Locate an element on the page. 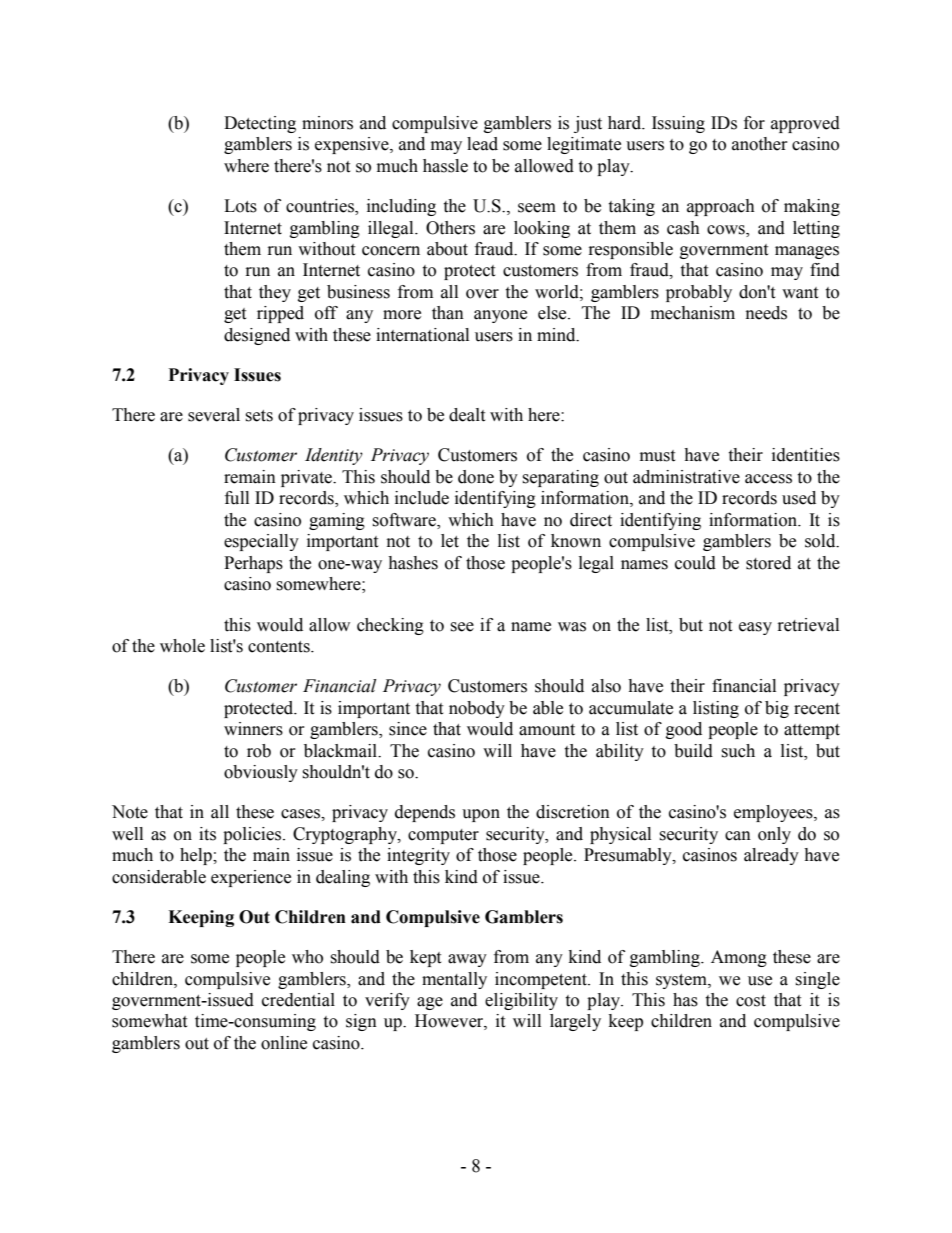  Detecting is located at coordinates (260, 124).
